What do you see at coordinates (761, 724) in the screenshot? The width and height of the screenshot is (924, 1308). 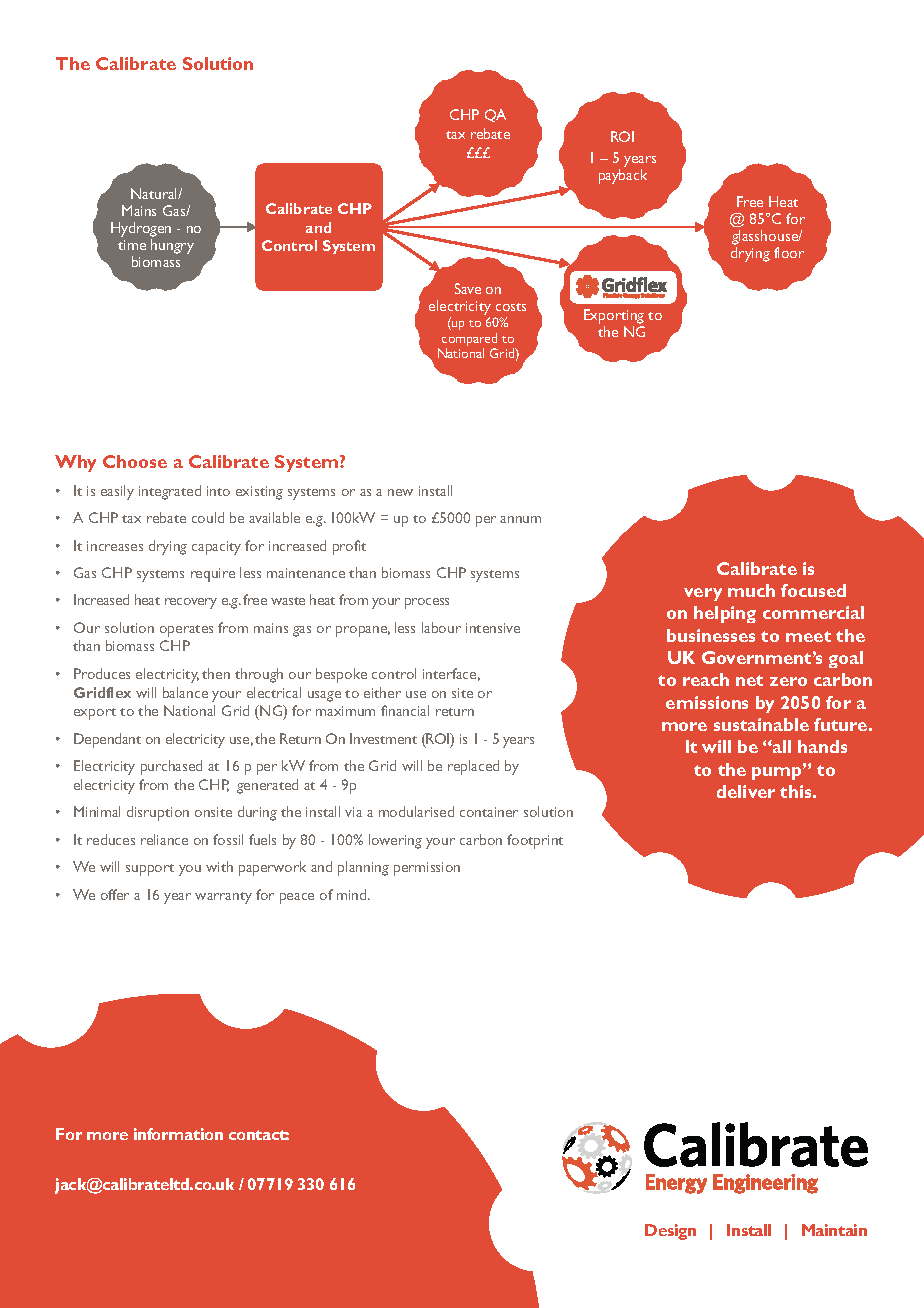 I see `sustainable` at bounding box center [761, 724].
